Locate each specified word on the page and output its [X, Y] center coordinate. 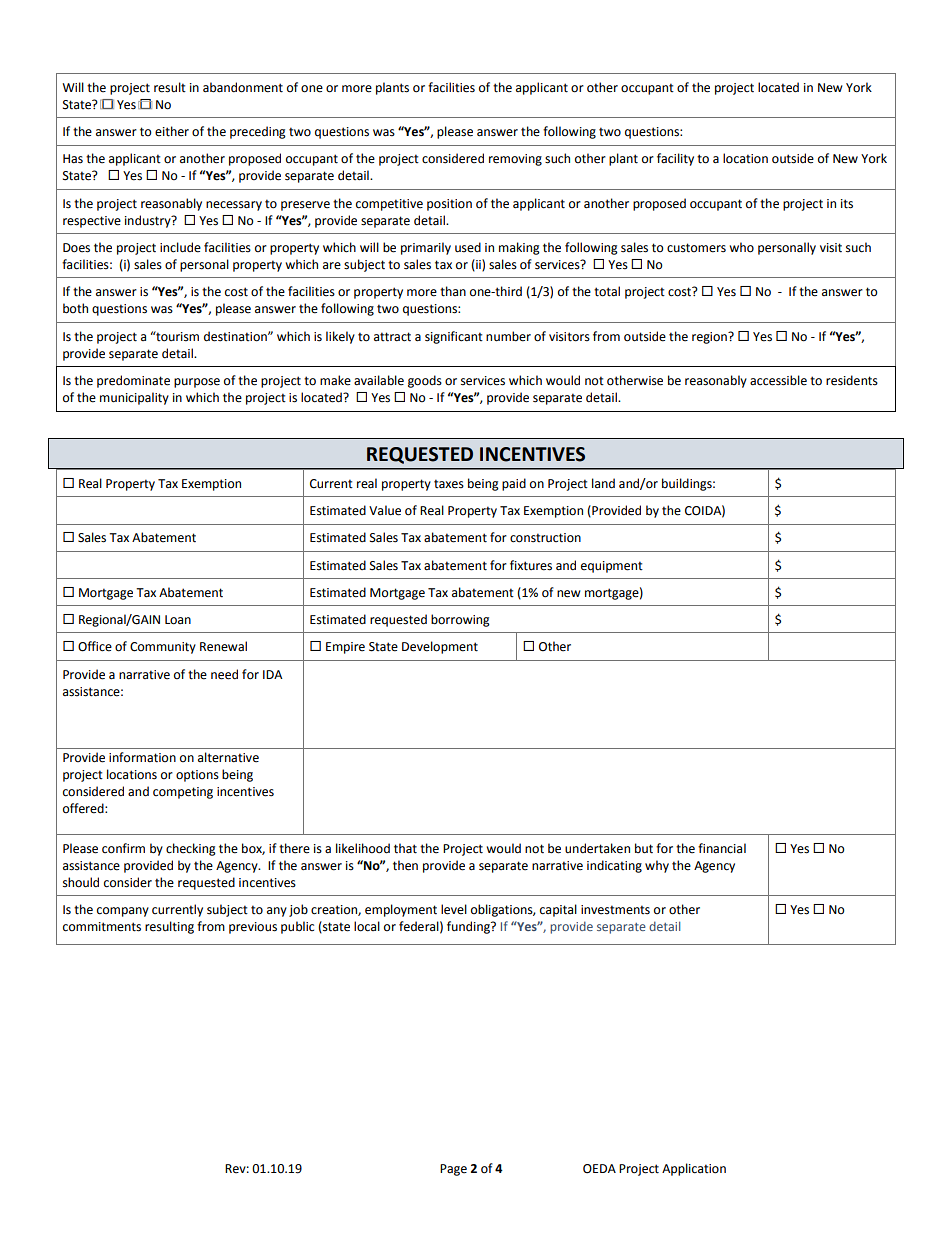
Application [694, 1169]
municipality [134, 398]
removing [515, 160]
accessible [778, 380]
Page [453, 1170]
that [405, 848]
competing [183, 793]
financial [722, 848]
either [172, 131]
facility [675, 159]
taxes [449, 484]
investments [615, 910]
